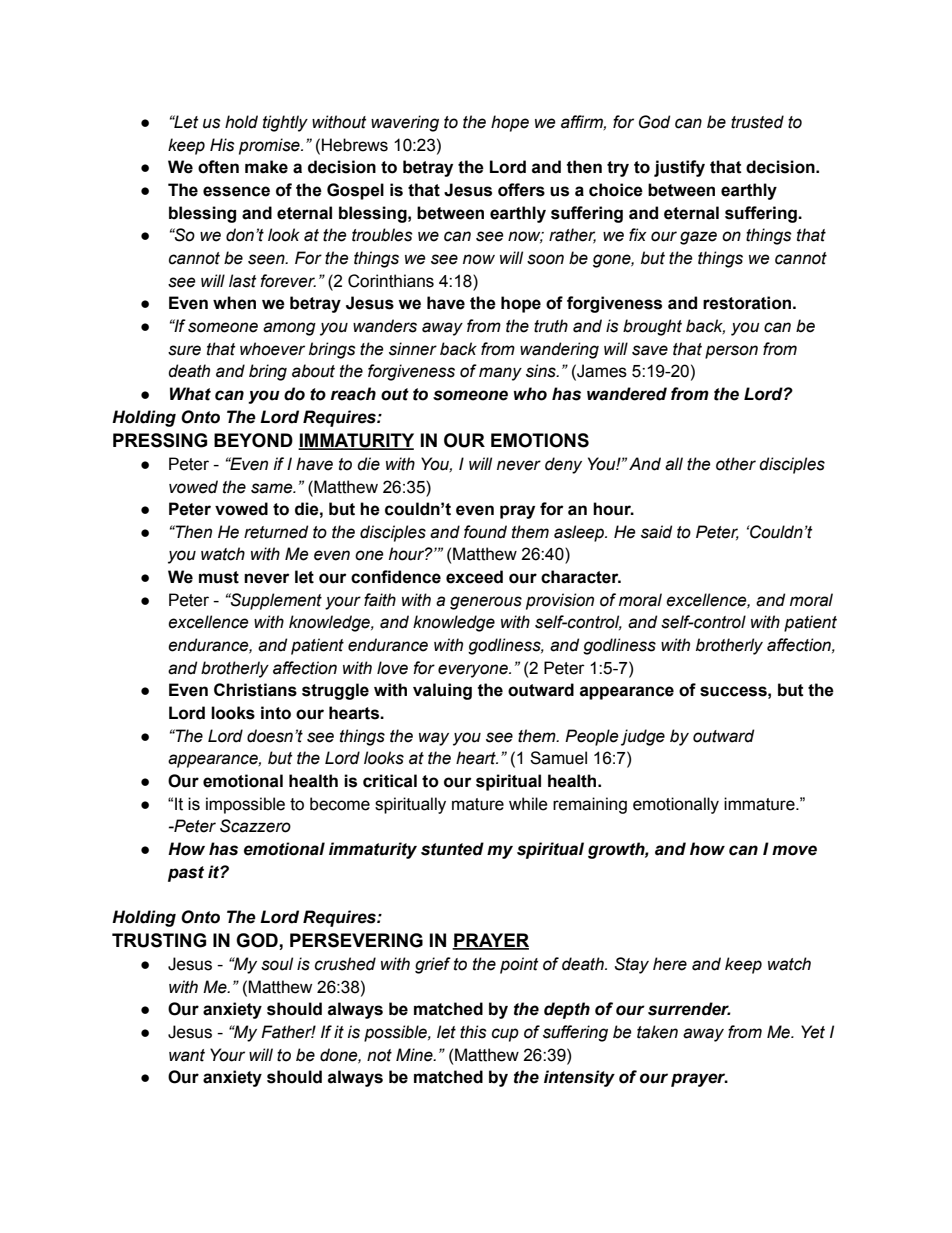 Image resolution: width=952 pixels, height=1233 pixels. I want to click on often, so click(218, 167).
